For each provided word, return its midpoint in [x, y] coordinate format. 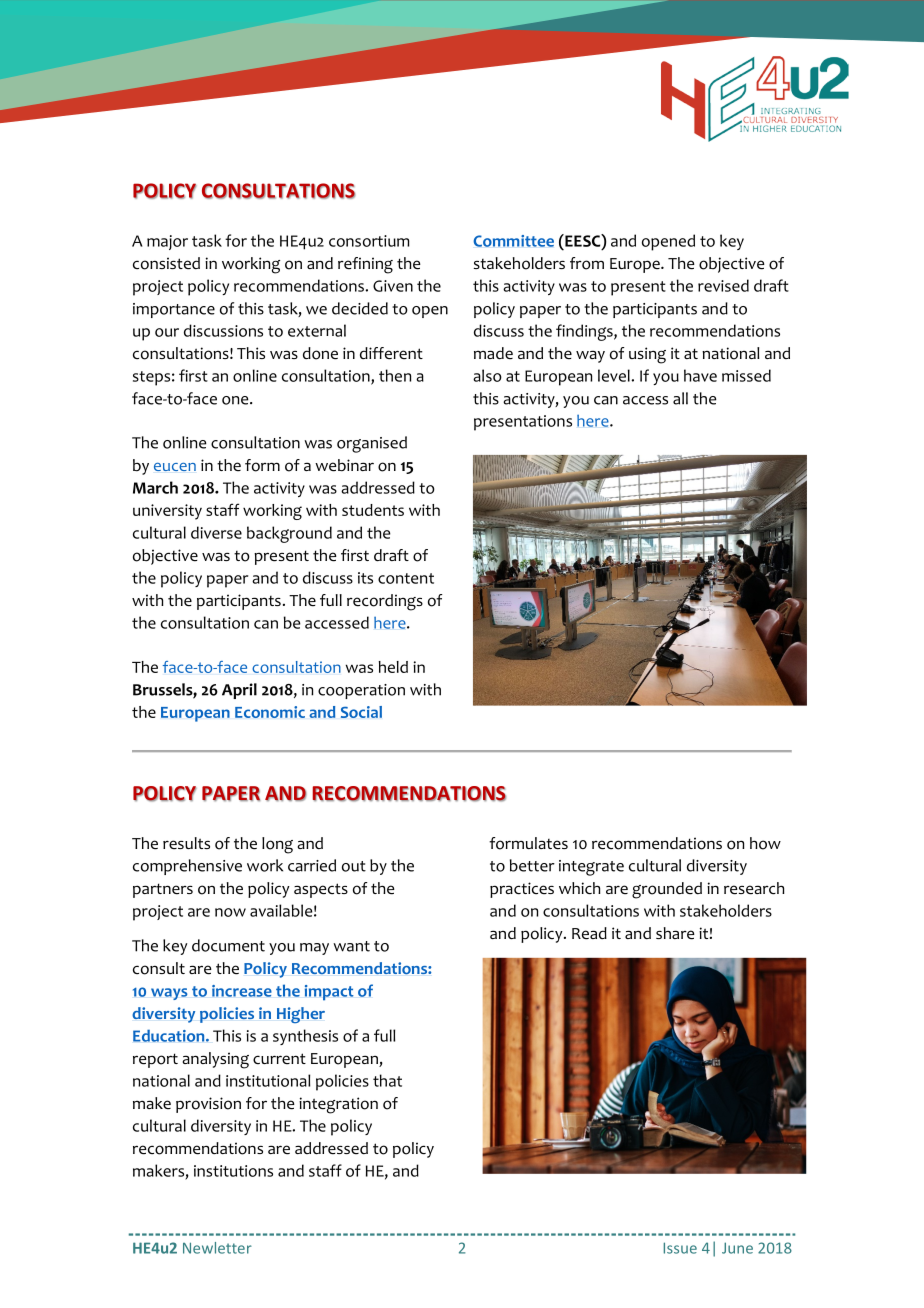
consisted [166, 263]
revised [723, 285]
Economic [270, 712]
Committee [513, 241]
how [765, 843]
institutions [233, 1171]
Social [361, 712]
